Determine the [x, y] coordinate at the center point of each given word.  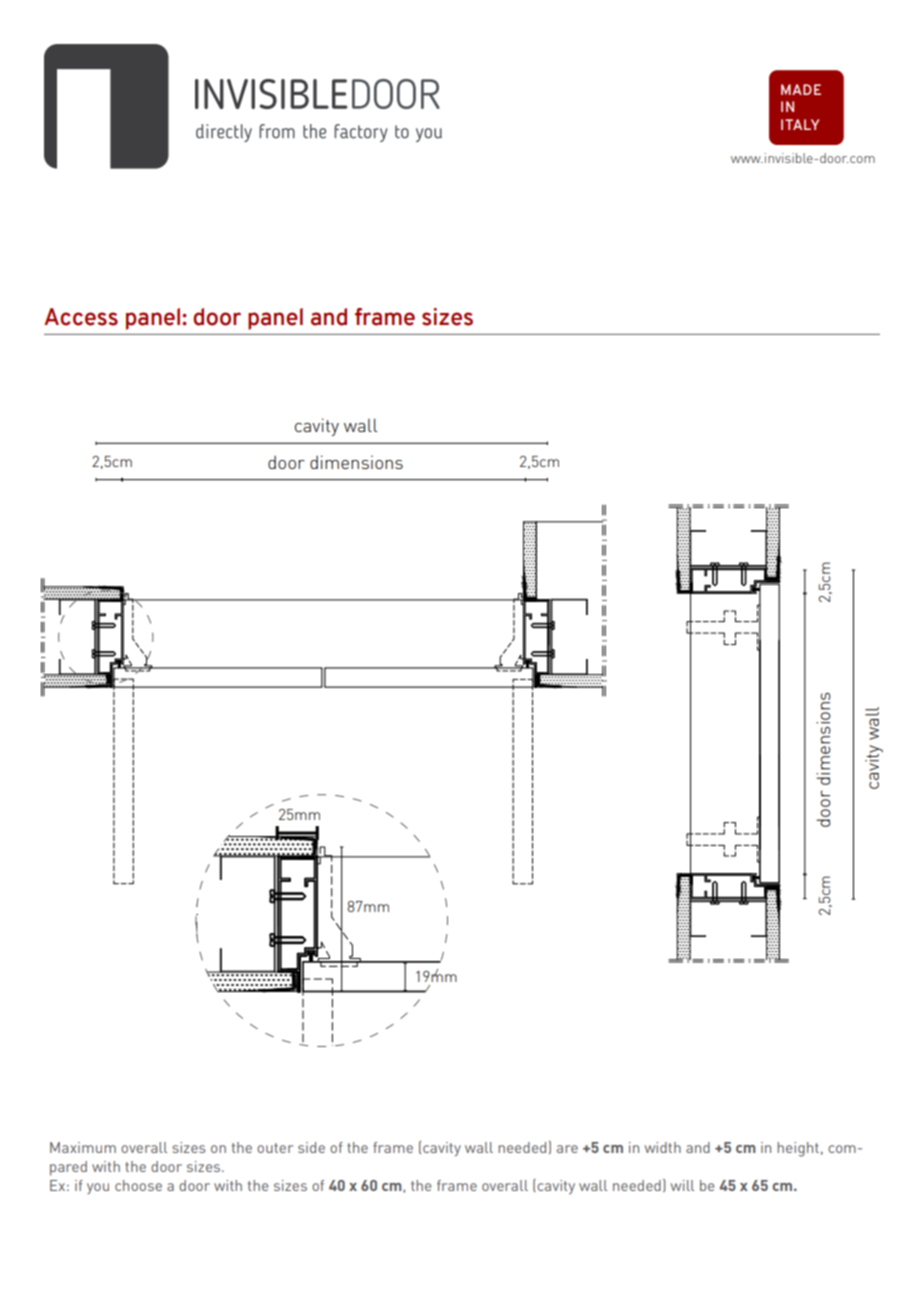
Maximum [83, 1147]
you [98, 1188]
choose [138, 1185]
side [311, 1147]
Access [81, 317]
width [663, 1147]
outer [275, 1148]
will [682, 1185]
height [798, 1149]
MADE [801, 89]
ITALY [800, 124]
